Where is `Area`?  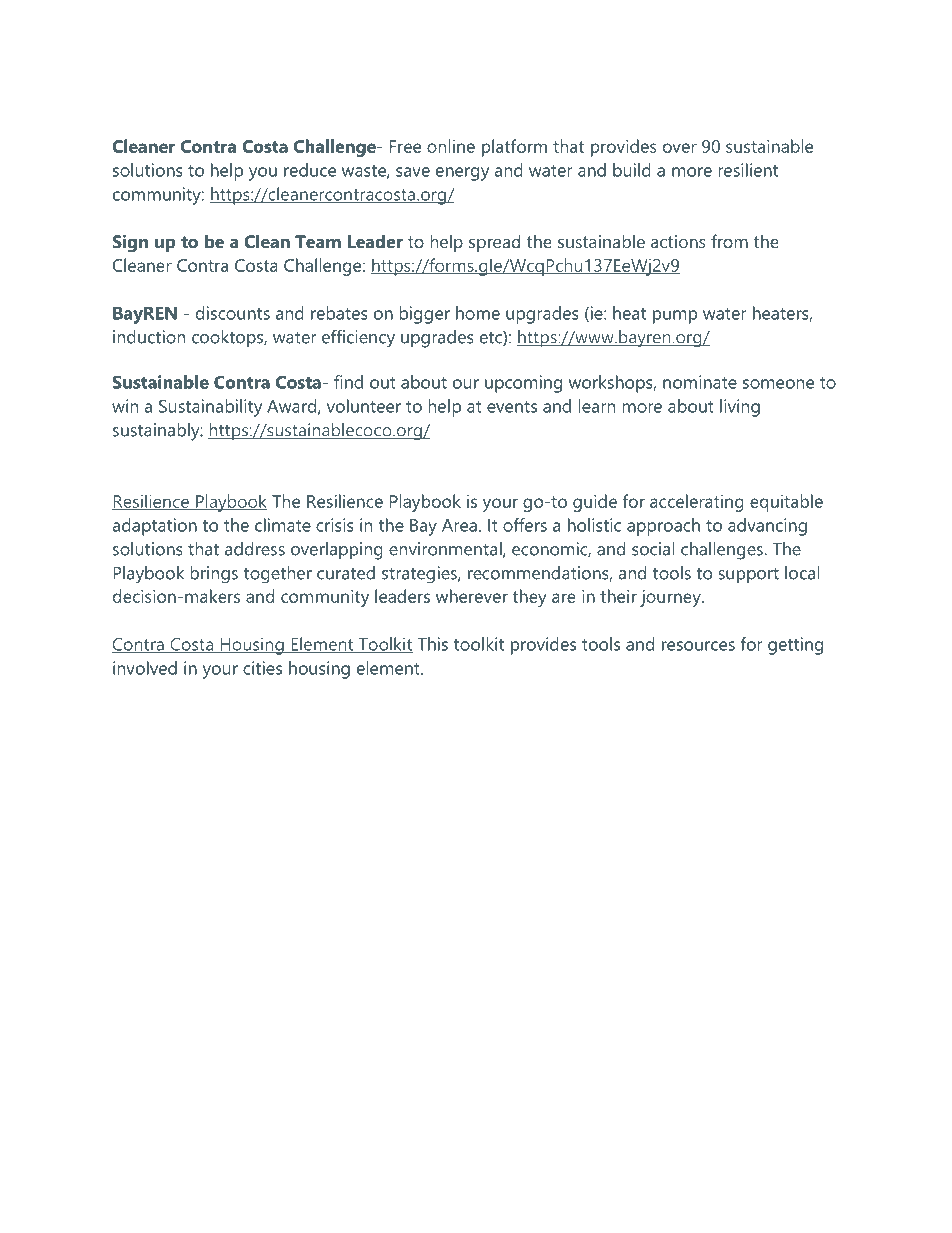 Area is located at coordinates (459, 525).
